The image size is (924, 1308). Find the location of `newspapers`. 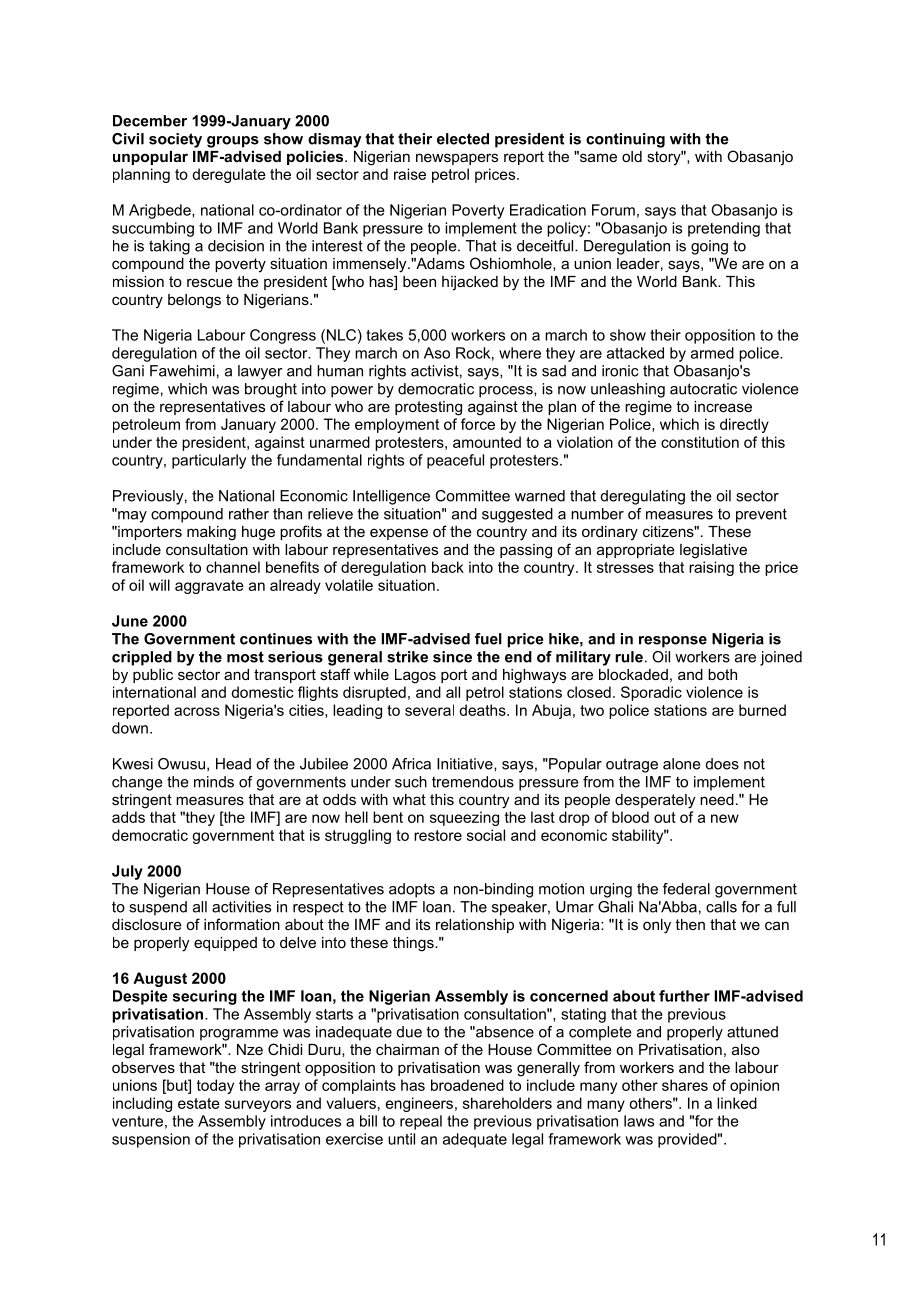

newspapers is located at coordinates (457, 159).
